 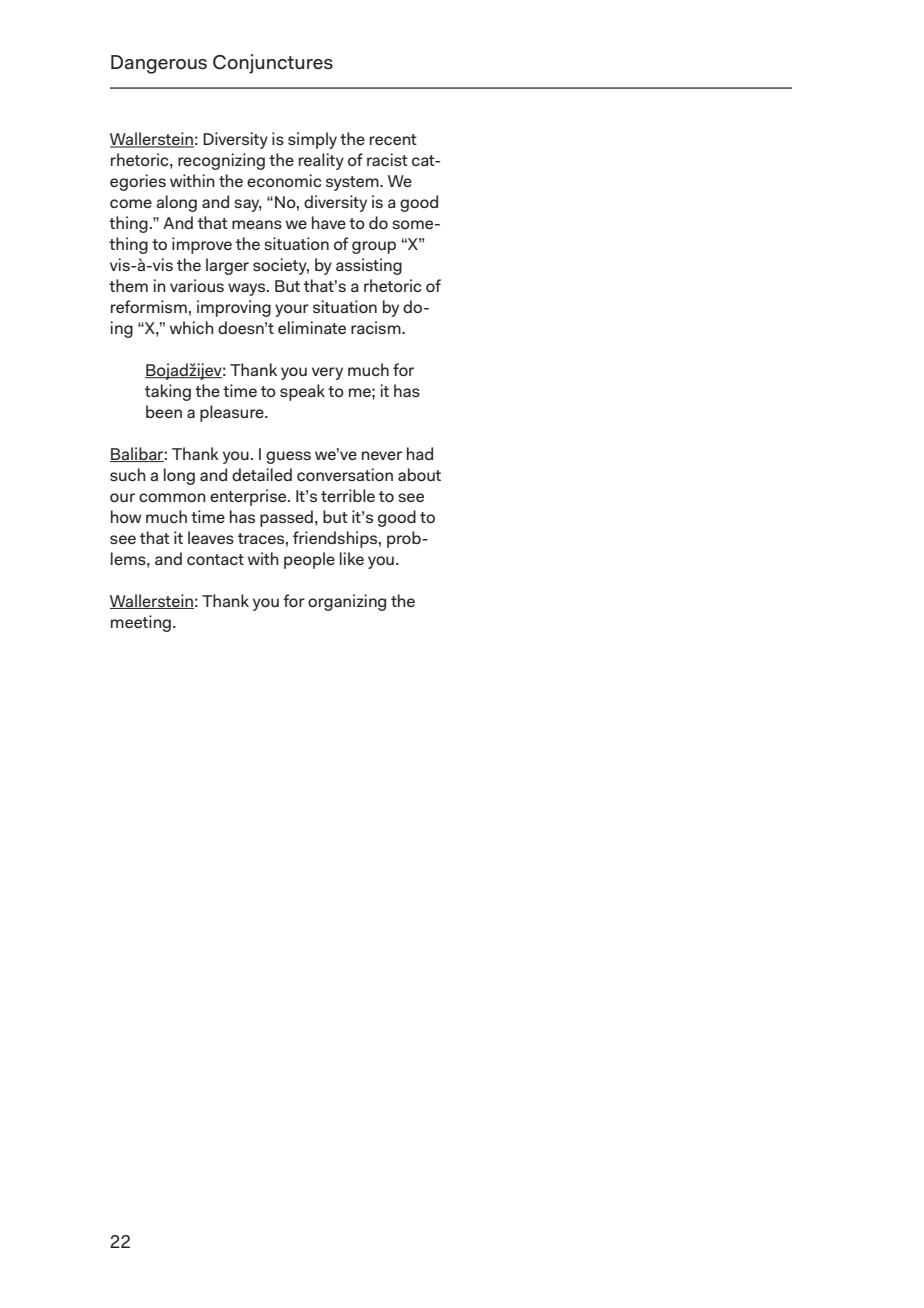 What do you see at coordinates (292, 310) in the screenshot?
I see `your` at bounding box center [292, 310].
